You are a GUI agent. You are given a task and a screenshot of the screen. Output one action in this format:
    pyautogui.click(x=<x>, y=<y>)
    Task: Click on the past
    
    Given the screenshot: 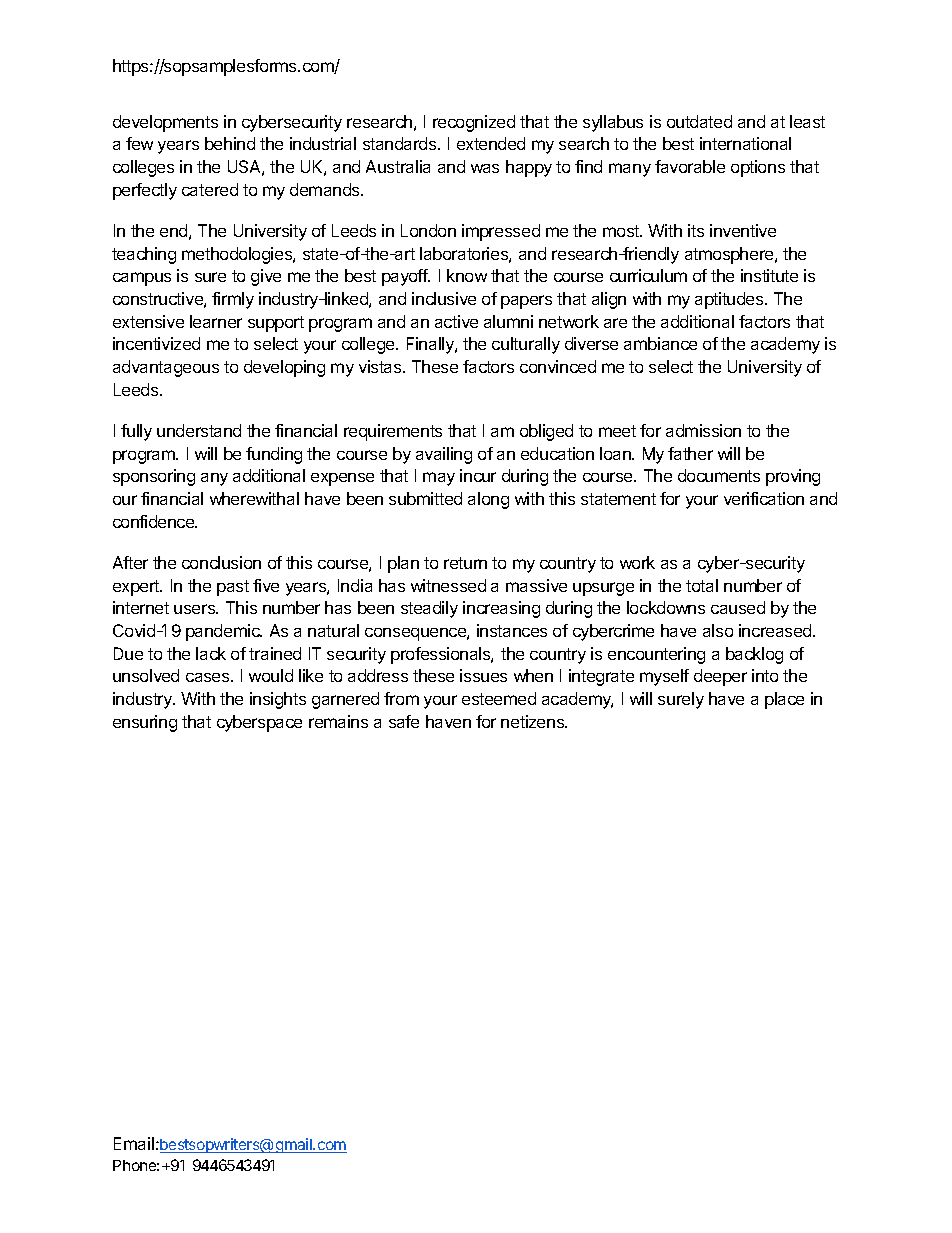 What is the action you would take?
    pyautogui.click(x=233, y=588)
